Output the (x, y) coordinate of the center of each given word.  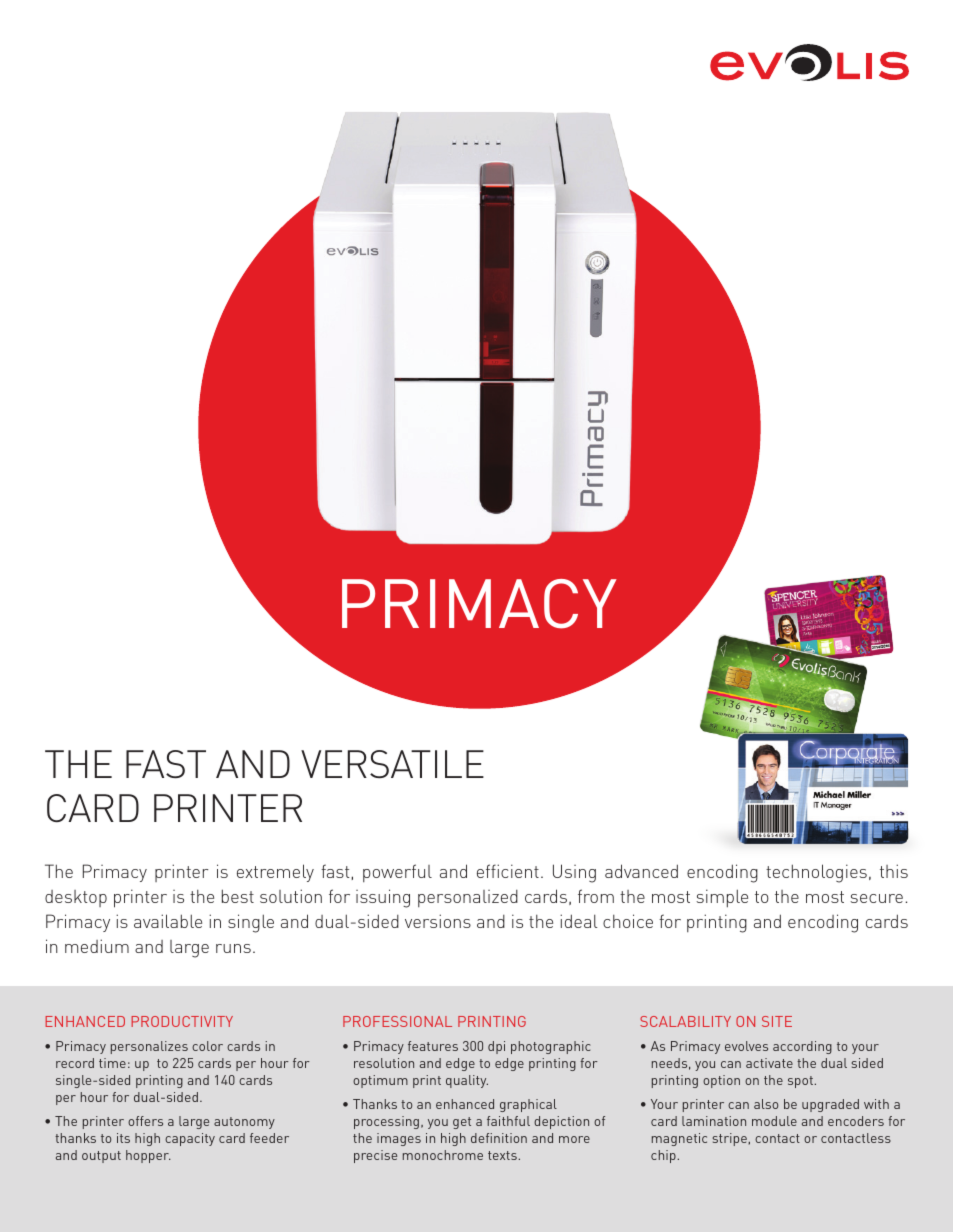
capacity (190, 1139)
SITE (777, 1021)
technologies (816, 873)
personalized (468, 898)
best (238, 896)
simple (722, 898)
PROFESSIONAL (397, 1021)
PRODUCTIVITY (182, 1021)
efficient (508, 871)
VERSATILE (392, 764)
